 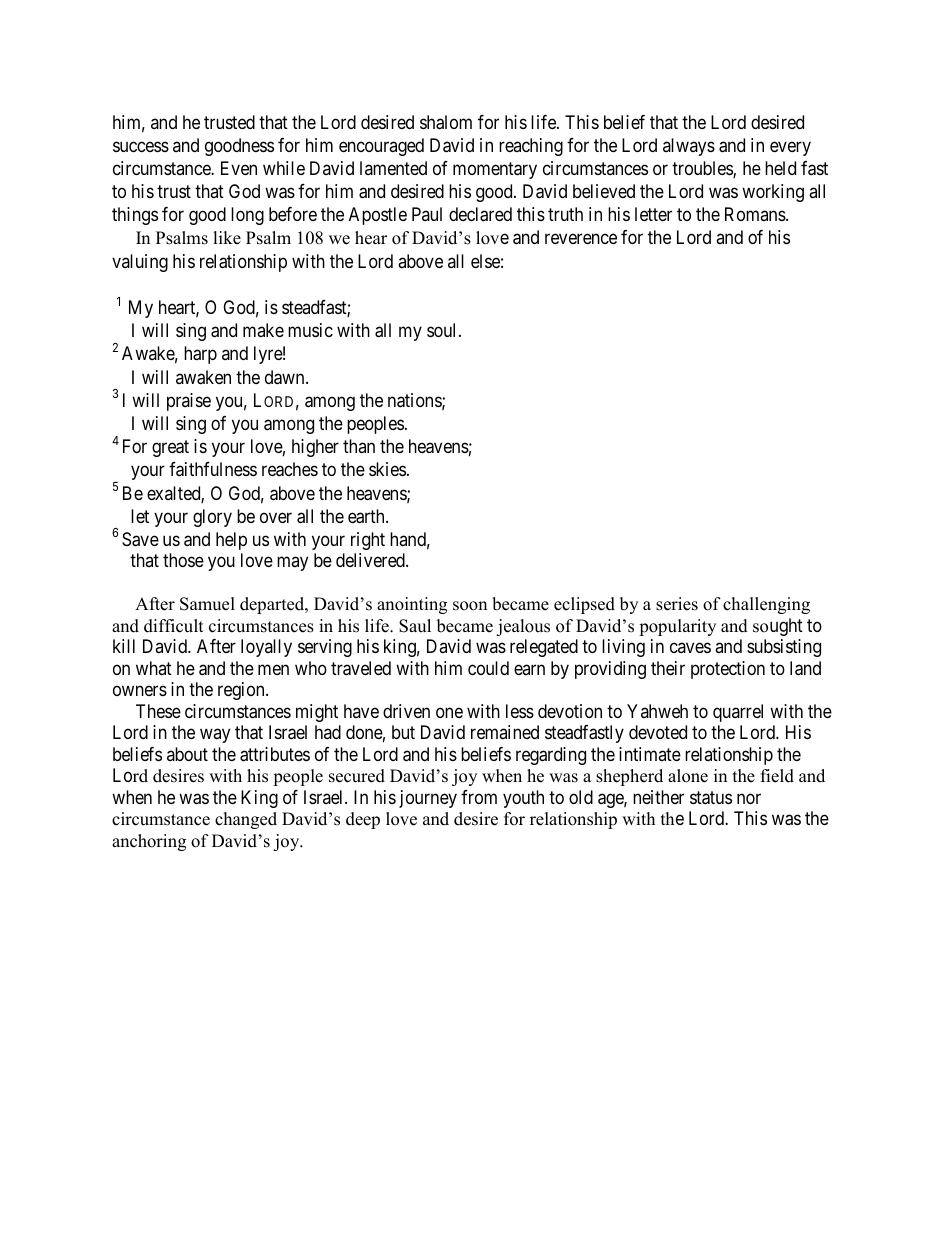 What do you see at coordinates (239, 168) in the screenshot?
I see `Even` at bounding box center [239, 168].
